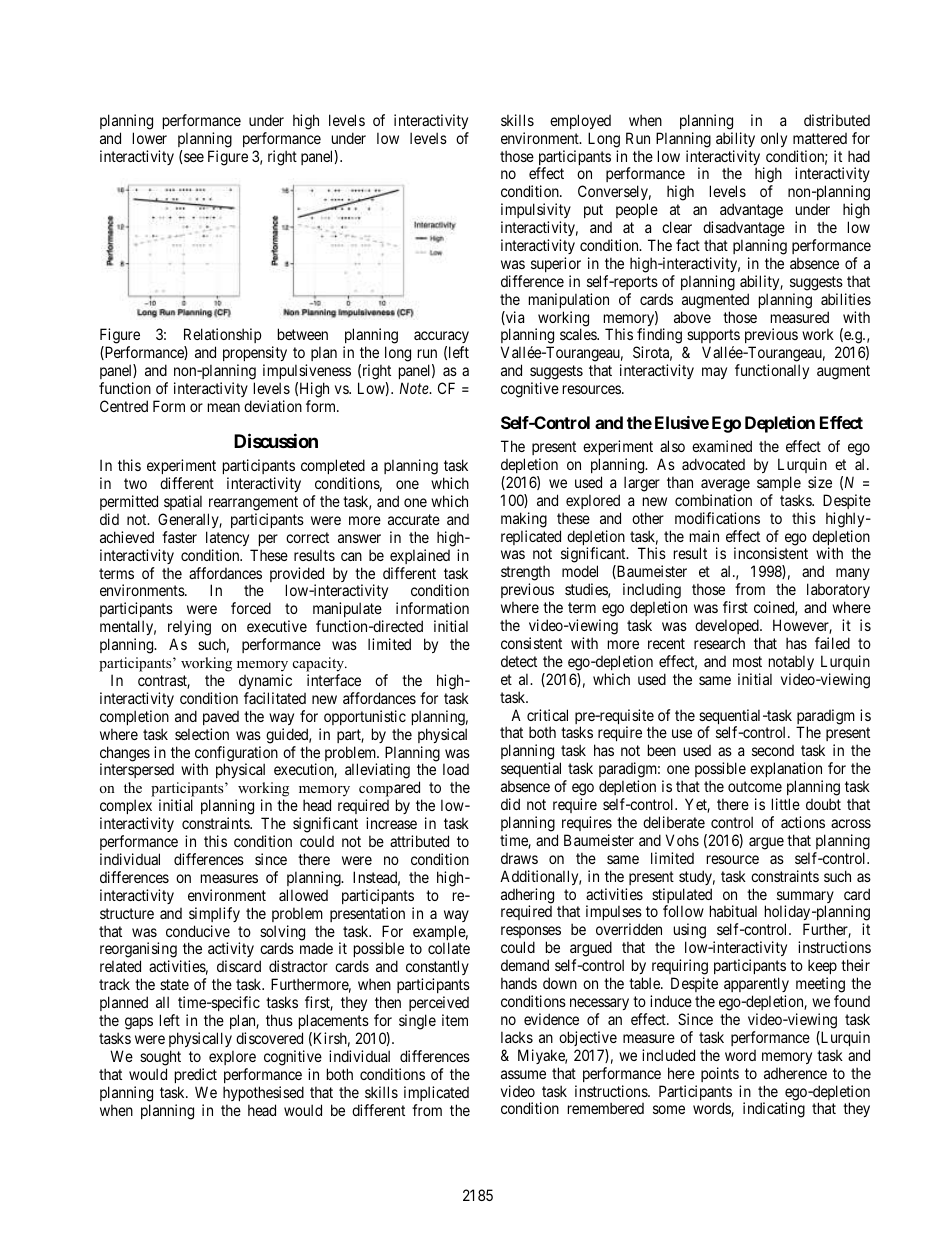 This page has width=952, height=1233. Describe the element at coordinates (524, 520) in the page. I see `making` at that location.
